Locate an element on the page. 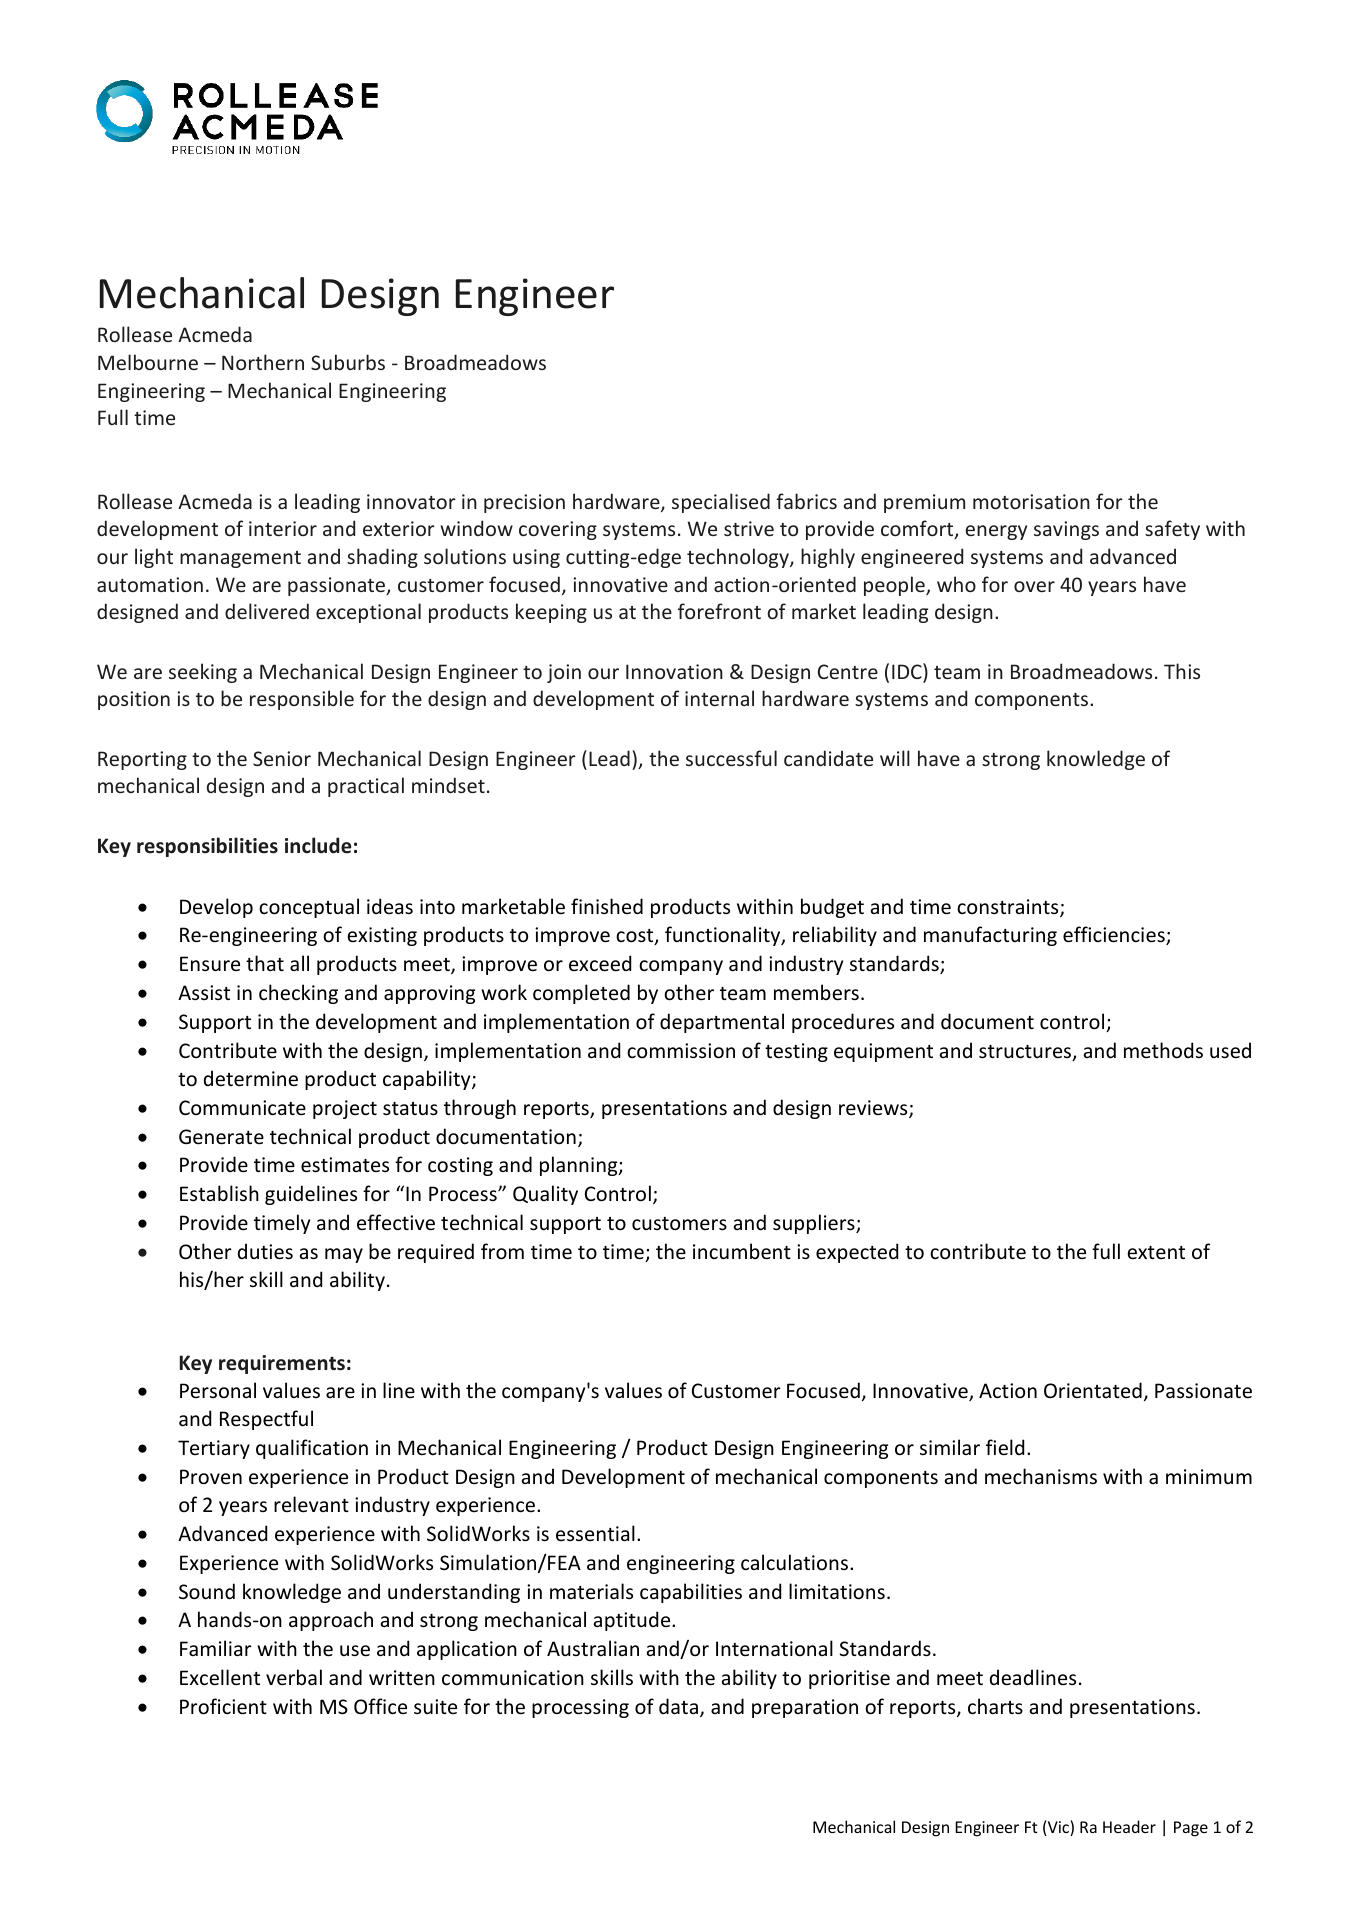 Image resolution: width=1350 pixels, height=1909 pixels. Proficient is located at coordinates (223, 1706).
